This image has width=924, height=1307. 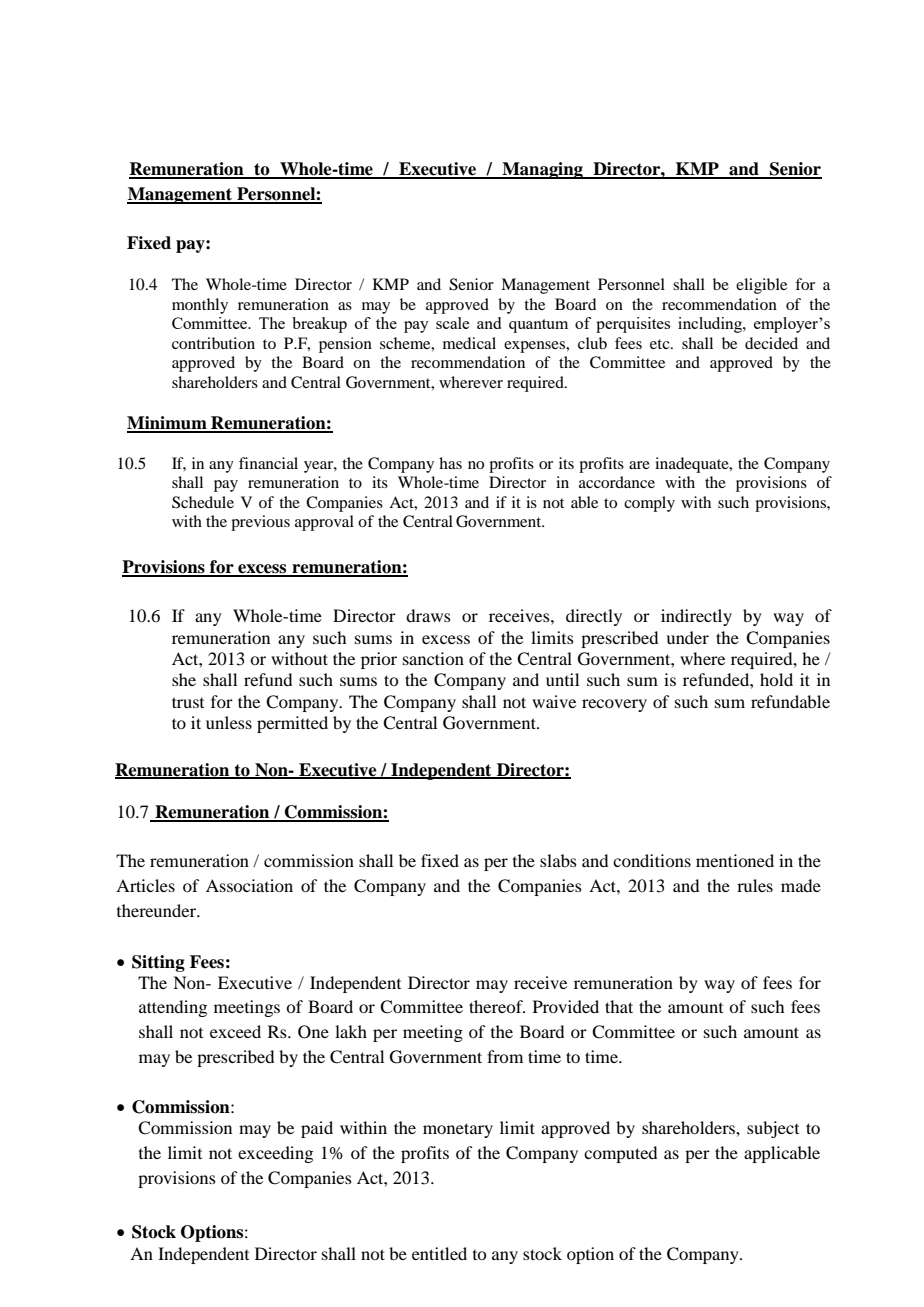 What do you see at coordinates (761, 286) in the image?
I see `eligible` at bounding box center [761, 286].
